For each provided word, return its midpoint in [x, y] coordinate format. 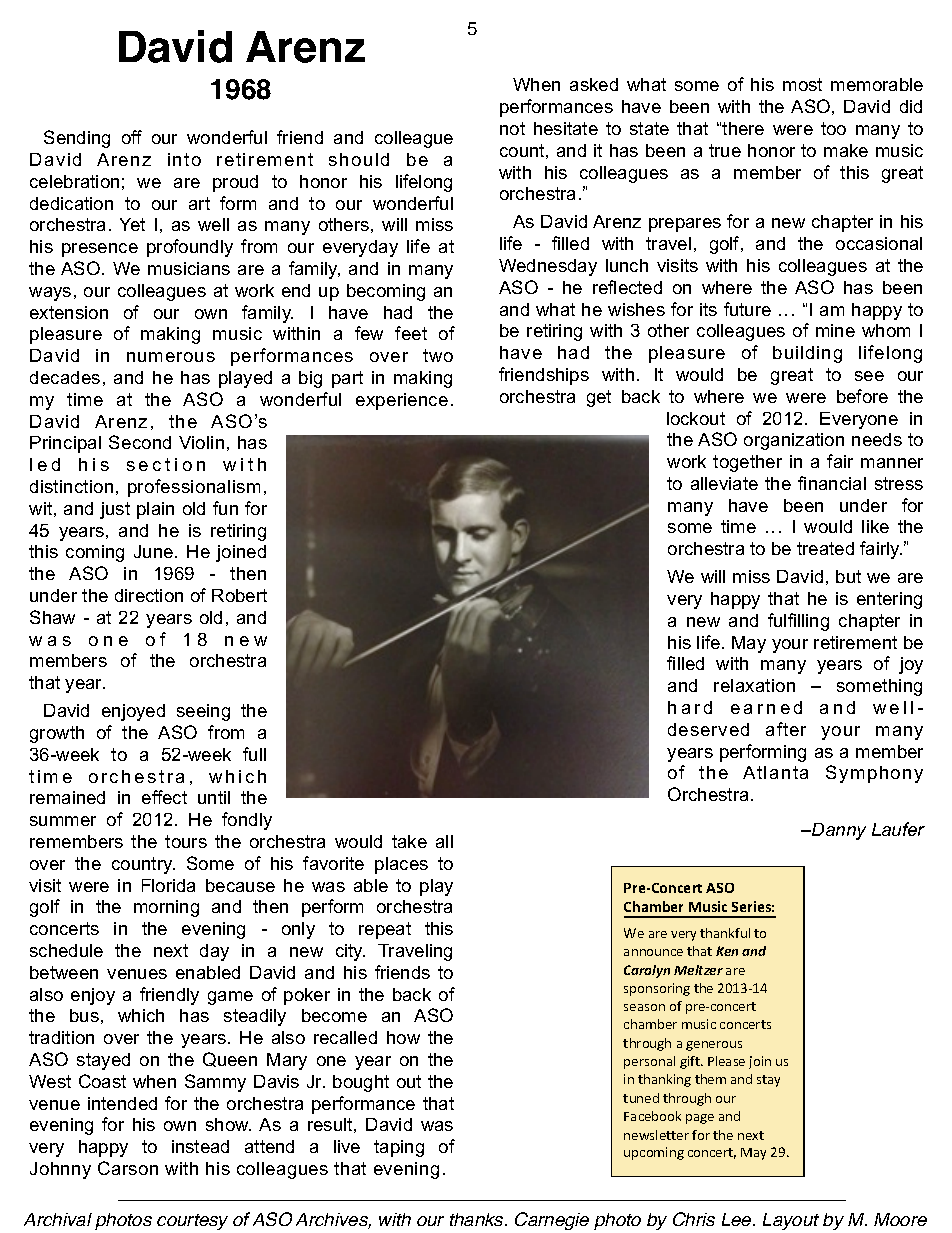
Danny [838, 831]
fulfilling [798, 622]
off [132, 137]
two [438, 355]
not [512, 128]
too [833, 128]
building [807, 354]
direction [149, 595]
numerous [171, 357]
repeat [385, 930]
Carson [128, 1168]
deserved [708, 729]
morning [166, 908]
